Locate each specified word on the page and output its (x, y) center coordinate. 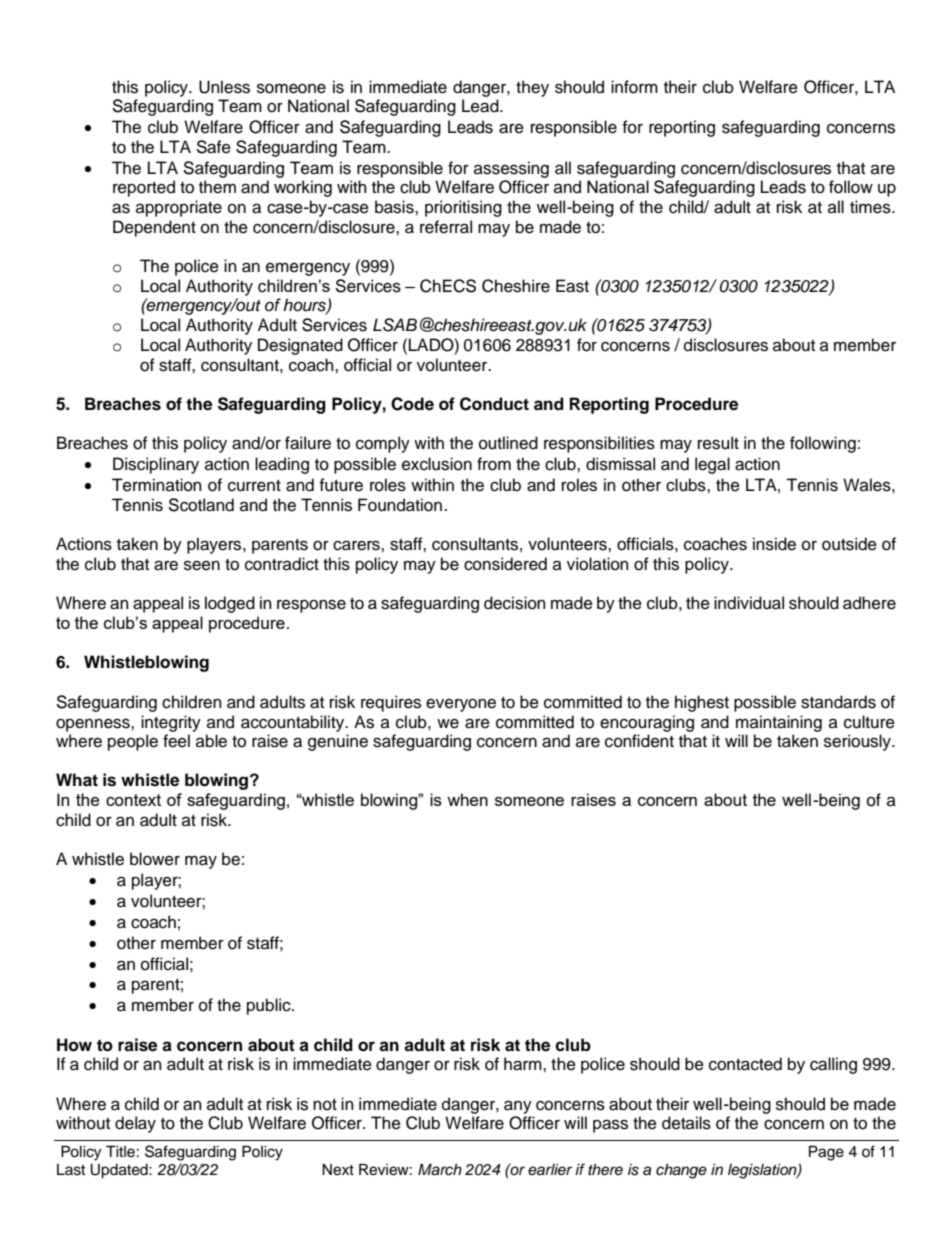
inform (634, 87)
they (532, 88)
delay (135, 1124)
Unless (224, 87)
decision (515, 603)
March (440, 1169)
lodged (230, 604)
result (718, 443)
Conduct (494, 404)
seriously (858, 742)
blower (155, 859)
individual (749, 603)
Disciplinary (156, 465)
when (467, 799)
